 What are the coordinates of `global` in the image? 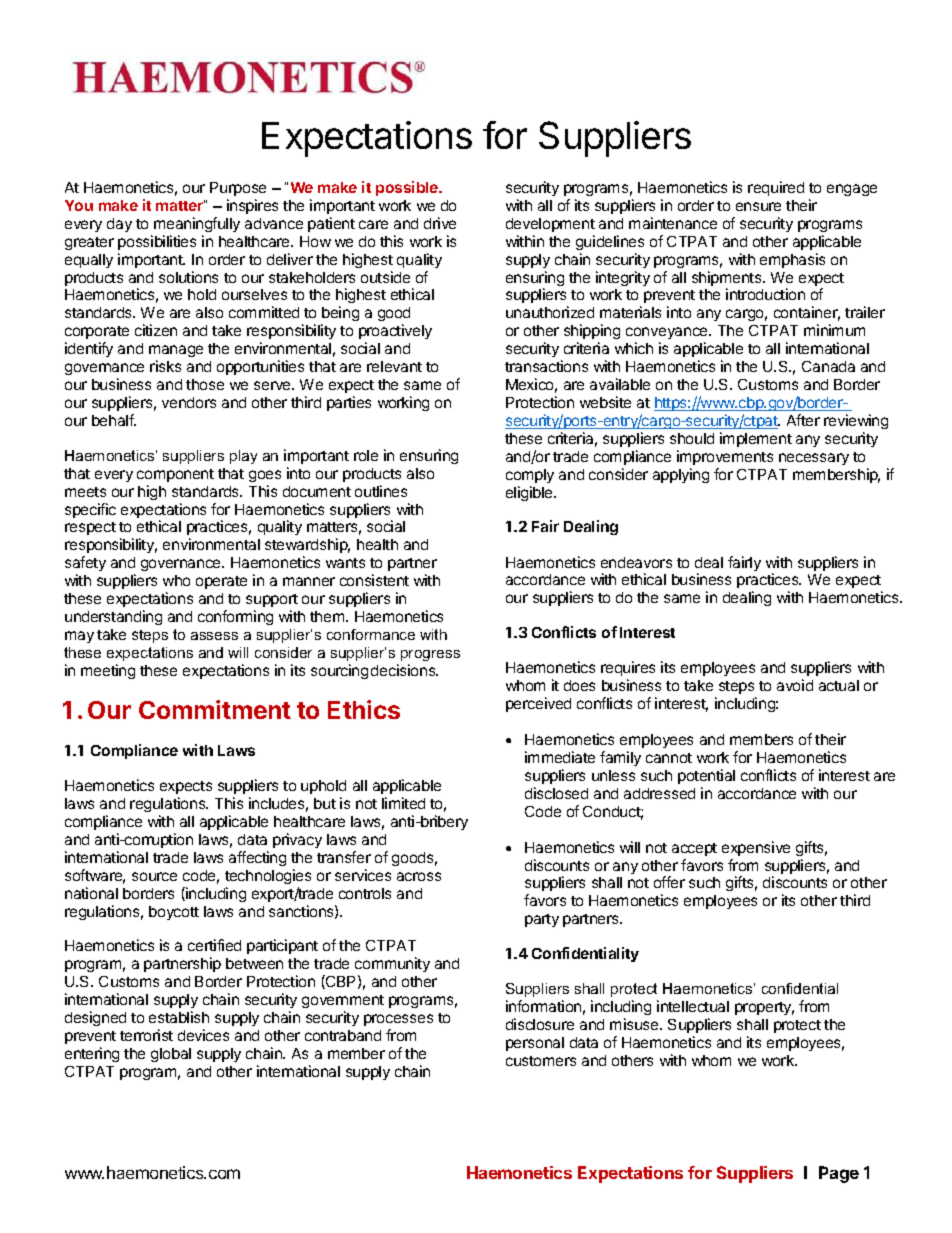 It's located at (171, 1055).
